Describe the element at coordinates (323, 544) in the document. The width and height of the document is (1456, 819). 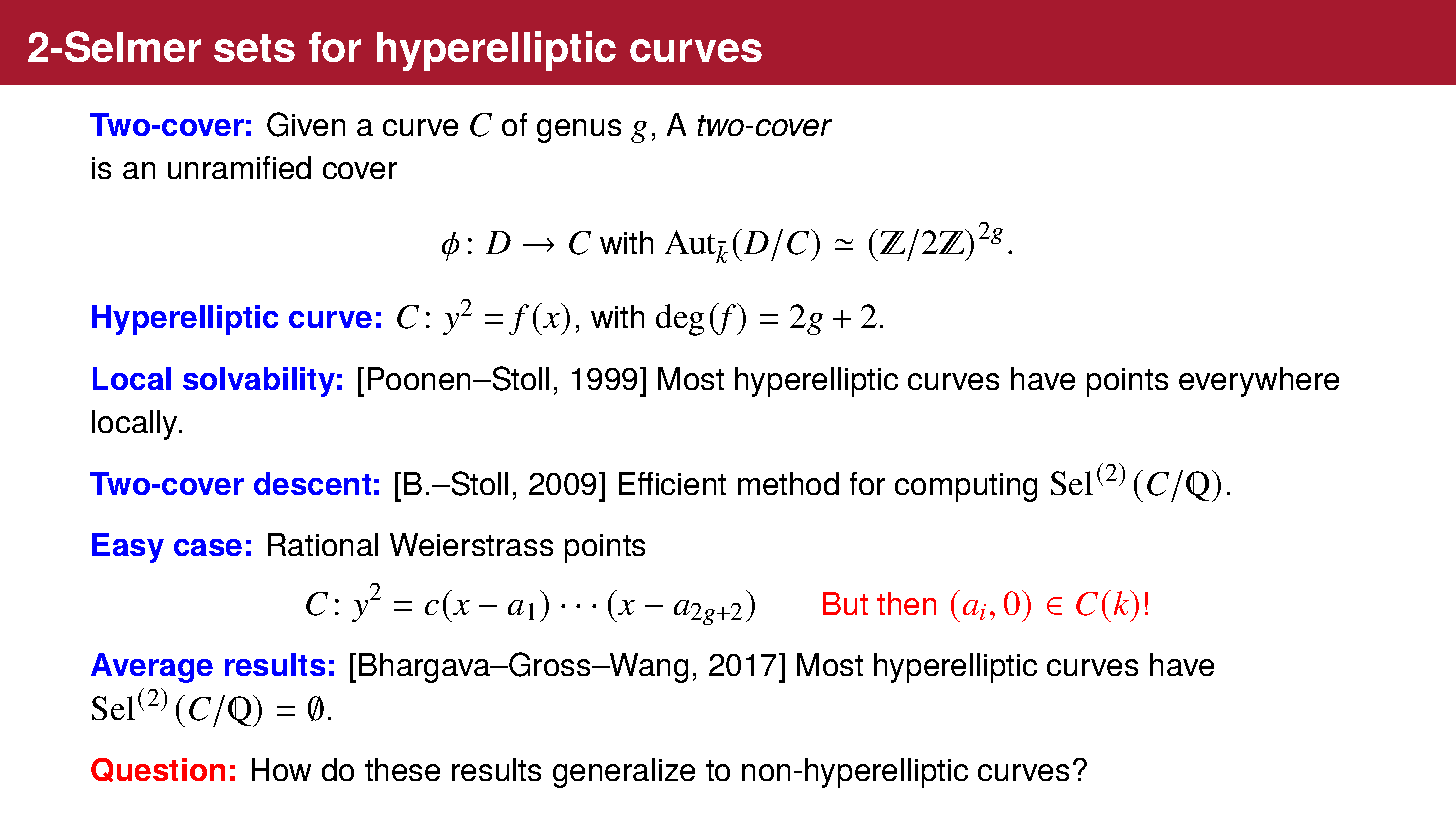
I see `Rational` at that location.
